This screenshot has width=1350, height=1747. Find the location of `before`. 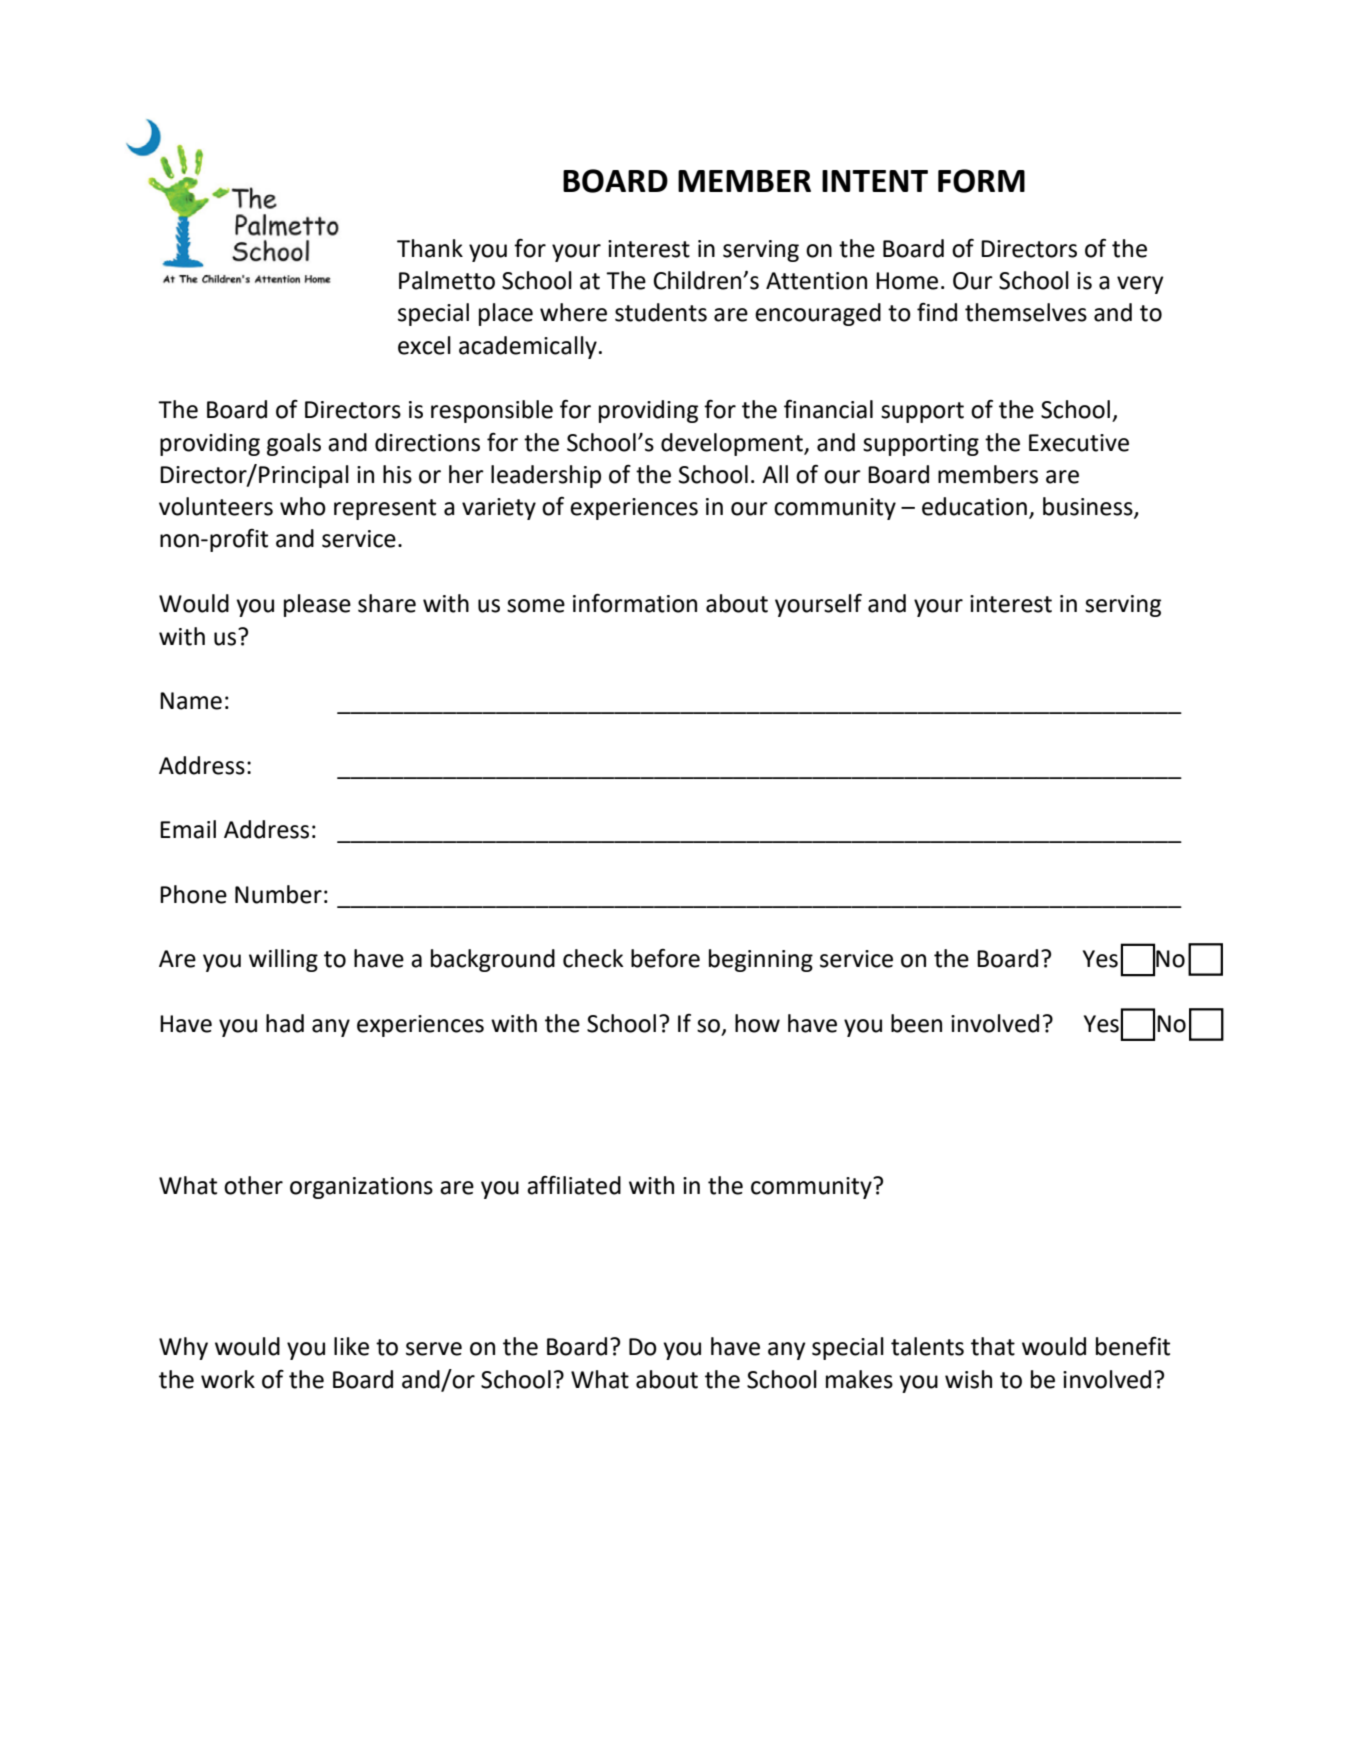

before is located at coordinates (665, 958).
